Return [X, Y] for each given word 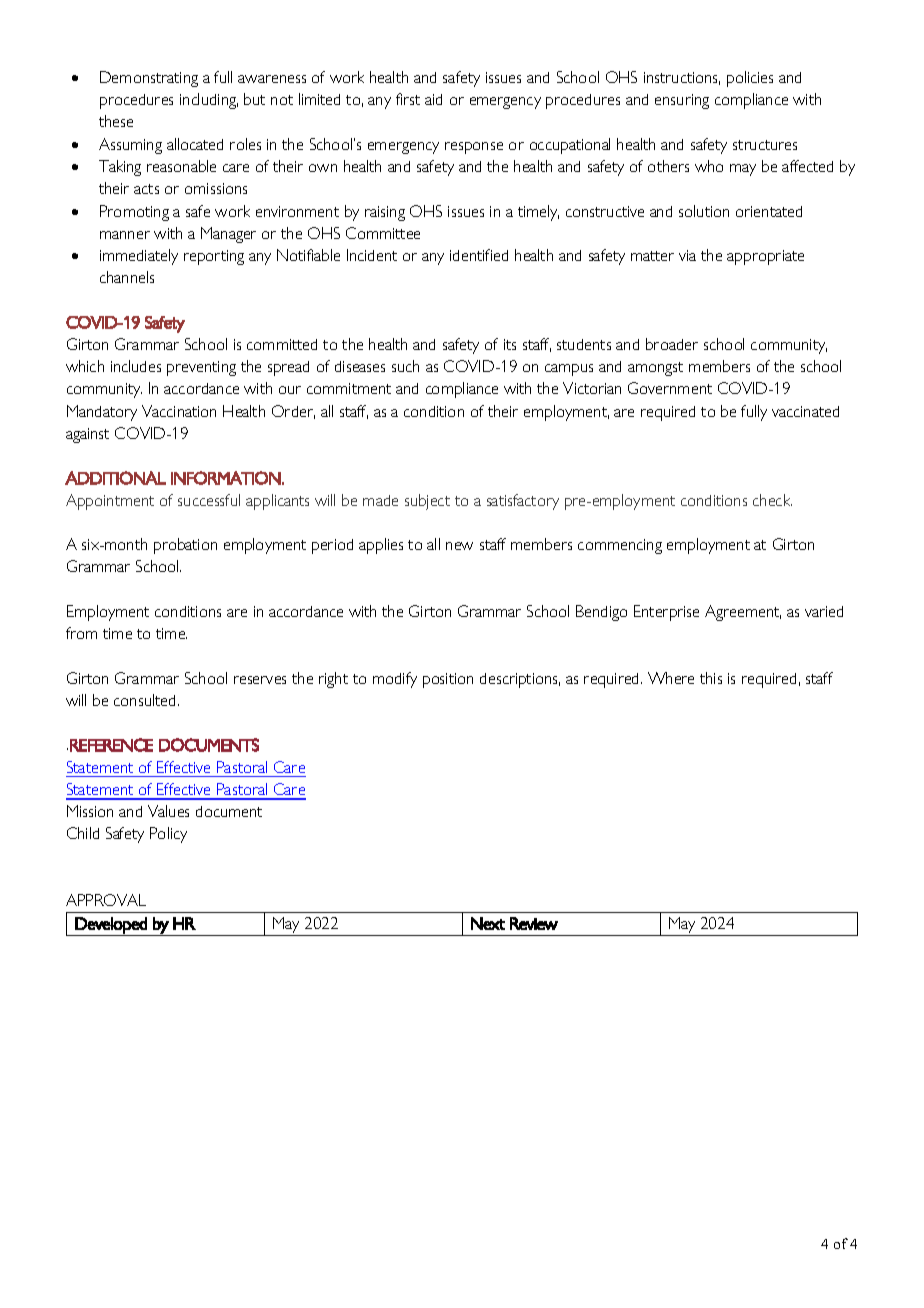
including [209, 101]
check [772, 500]
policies [750, 79]
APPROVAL [106, 900]
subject [427, 502]
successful [209, 500]
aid [433, 99]
